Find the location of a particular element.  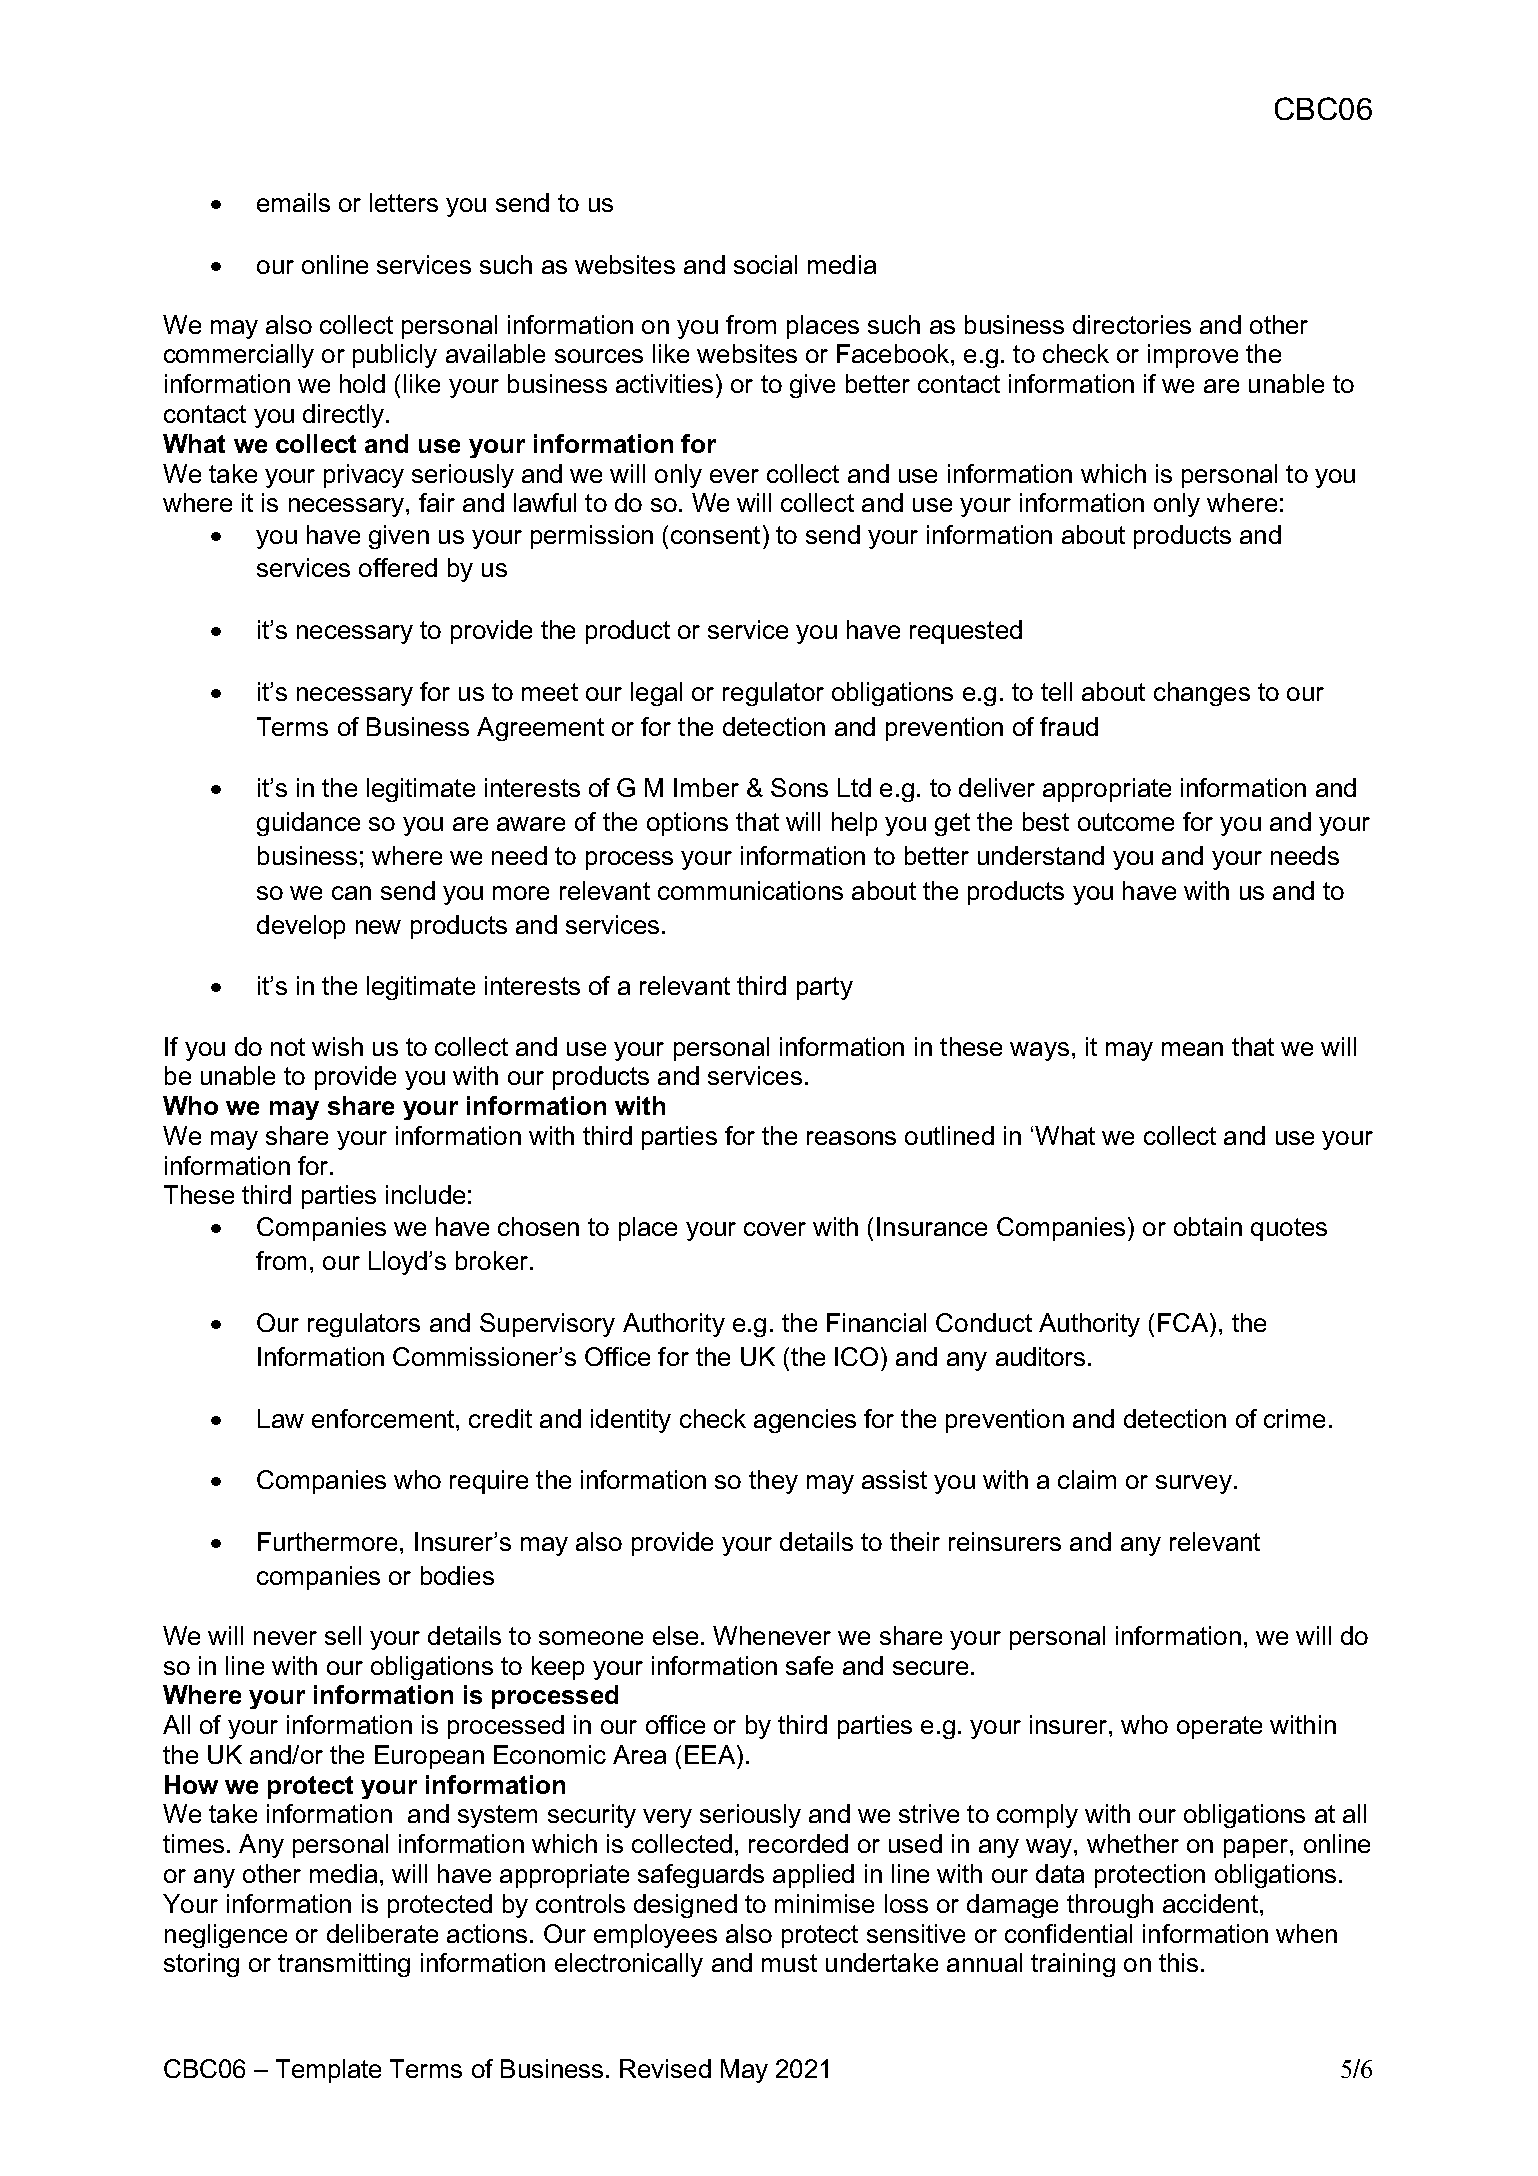

directories is located at coordinates (1132, 324).
